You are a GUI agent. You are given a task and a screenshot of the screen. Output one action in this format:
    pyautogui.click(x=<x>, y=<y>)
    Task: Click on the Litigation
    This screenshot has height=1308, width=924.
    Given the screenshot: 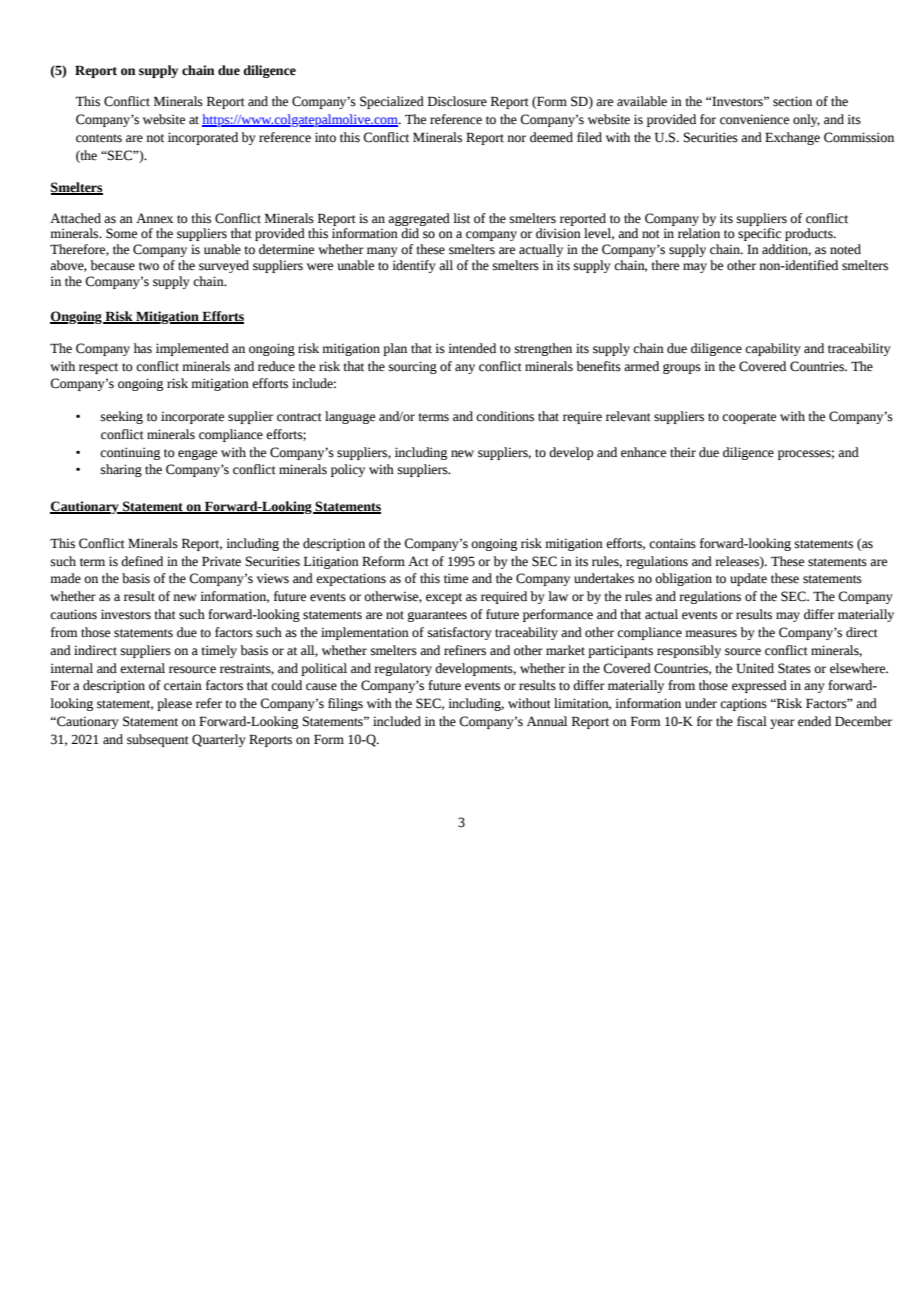 What is the action you would take?
    pyautogui.click(x=331, y=562)
